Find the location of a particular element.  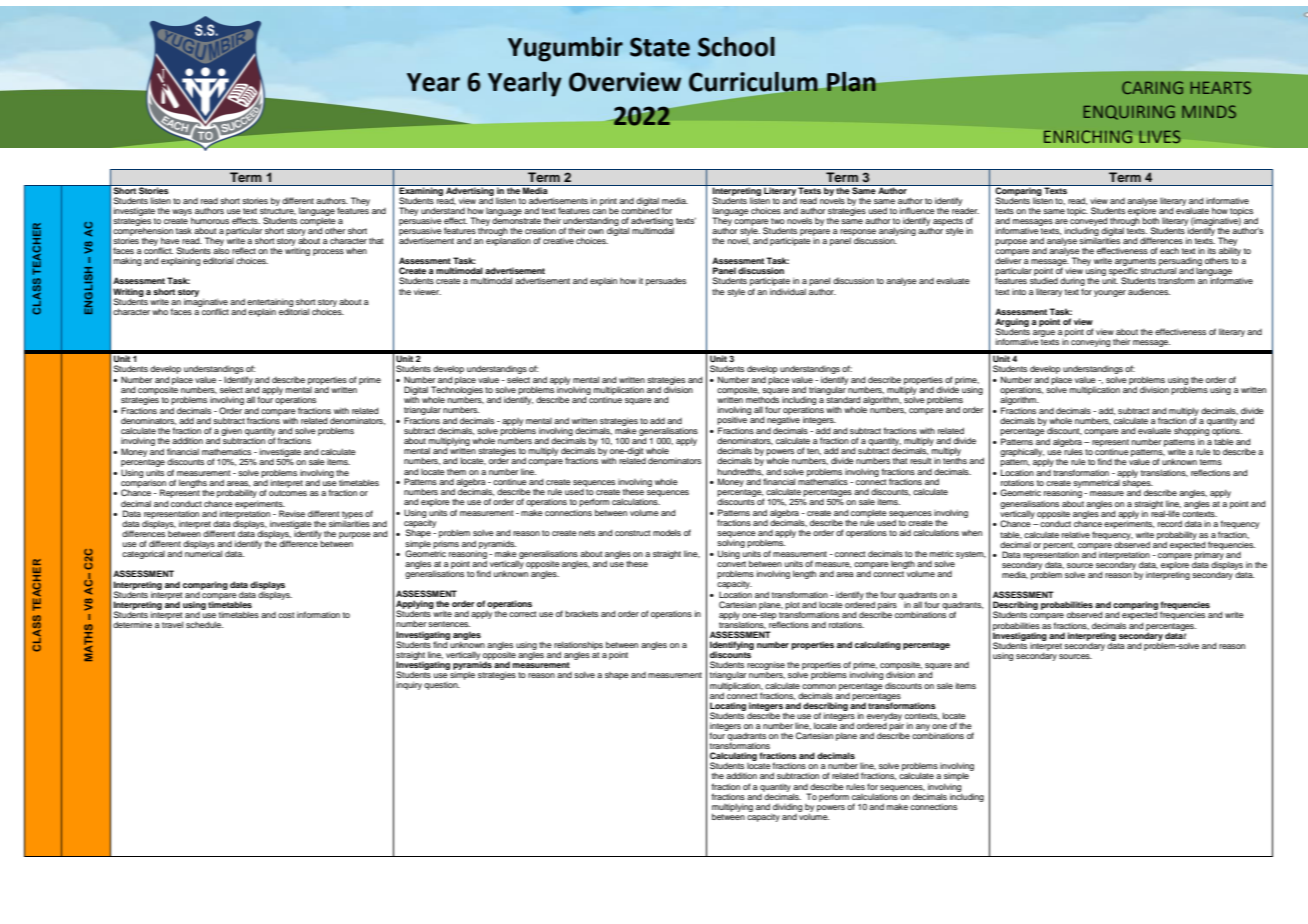

argue is located at coordinates (1044, 333).
